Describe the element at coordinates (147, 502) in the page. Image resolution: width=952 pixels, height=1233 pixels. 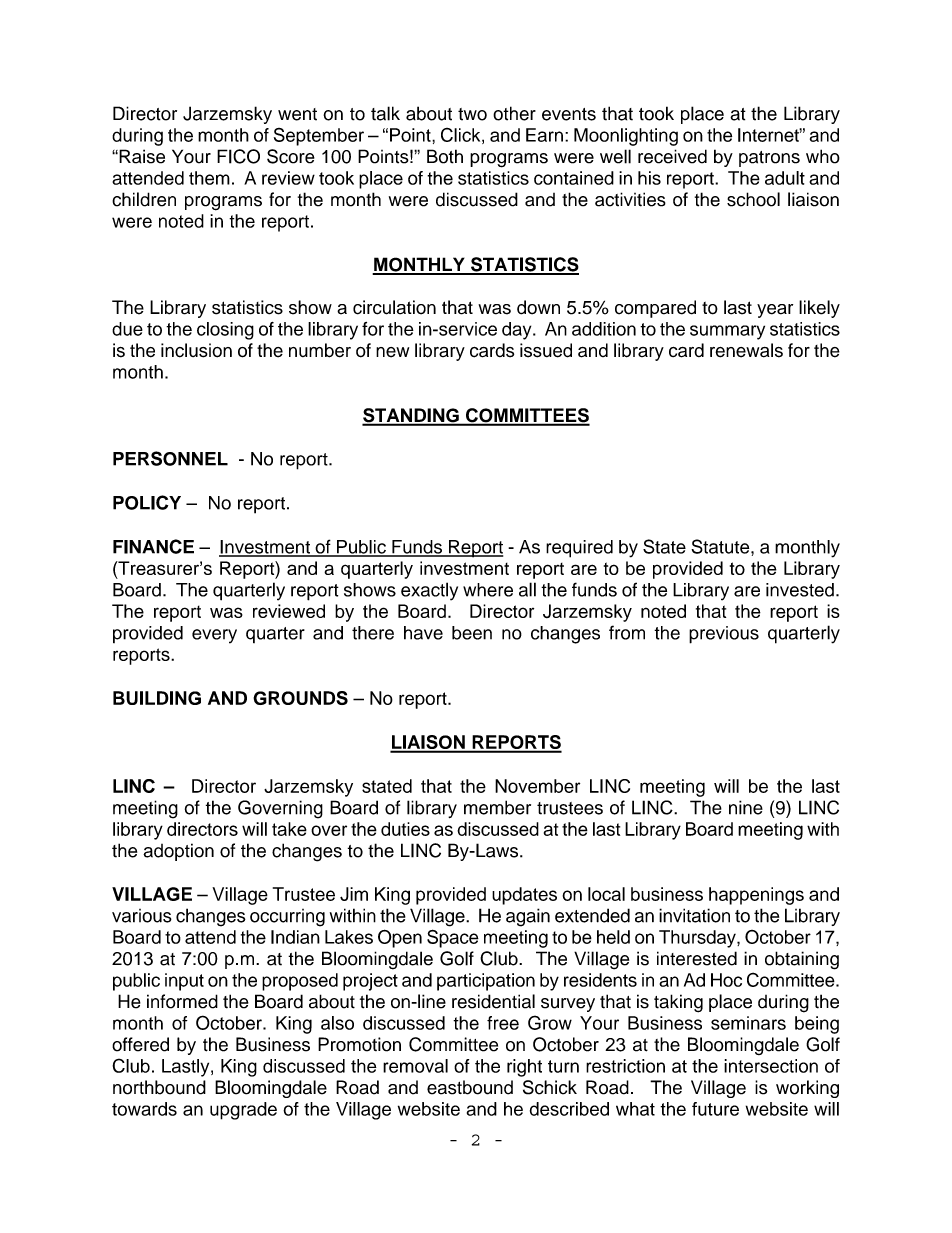
I see `POLICY` at that location.
